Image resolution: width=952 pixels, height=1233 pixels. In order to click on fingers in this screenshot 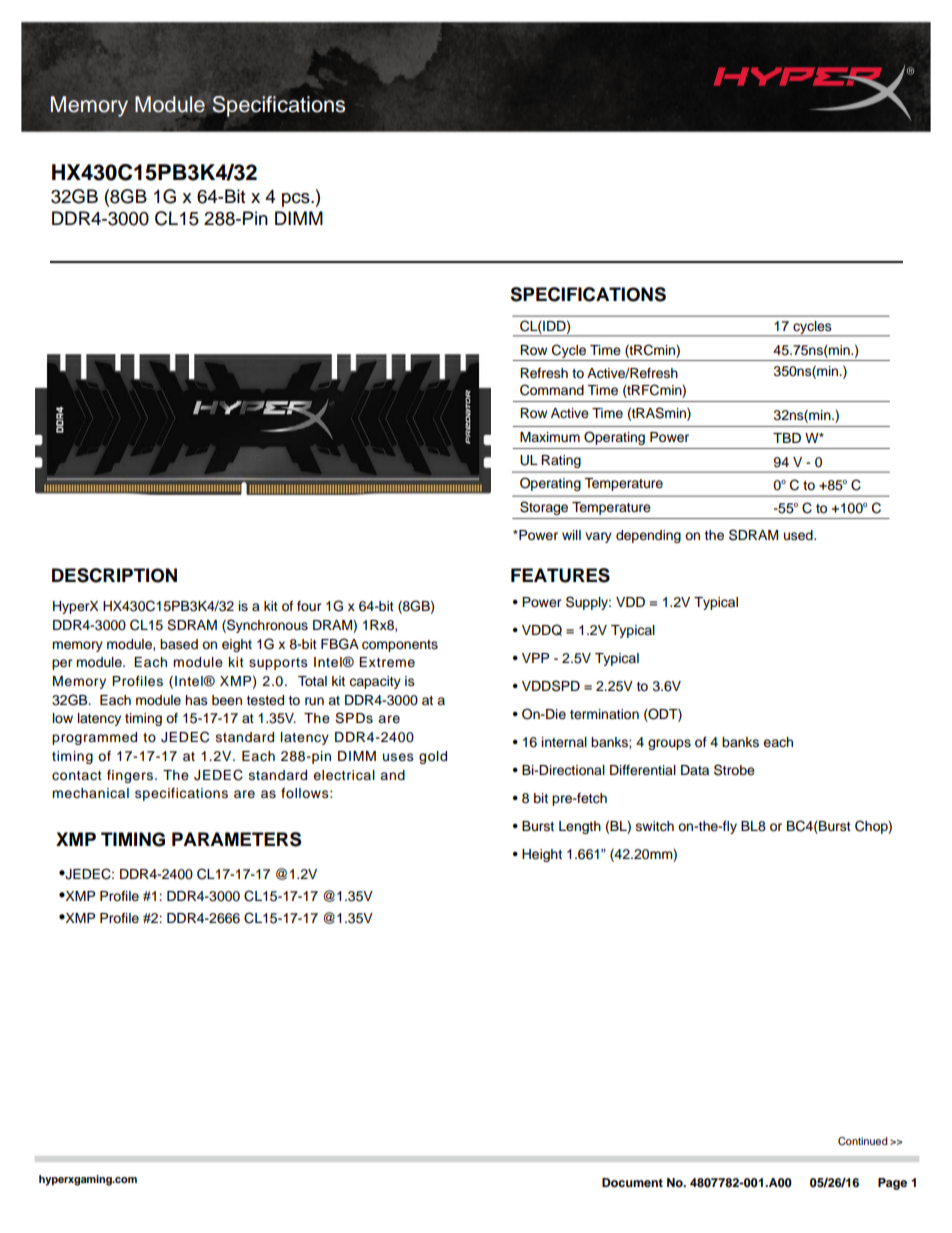, I will do `click(130, 776)`.
